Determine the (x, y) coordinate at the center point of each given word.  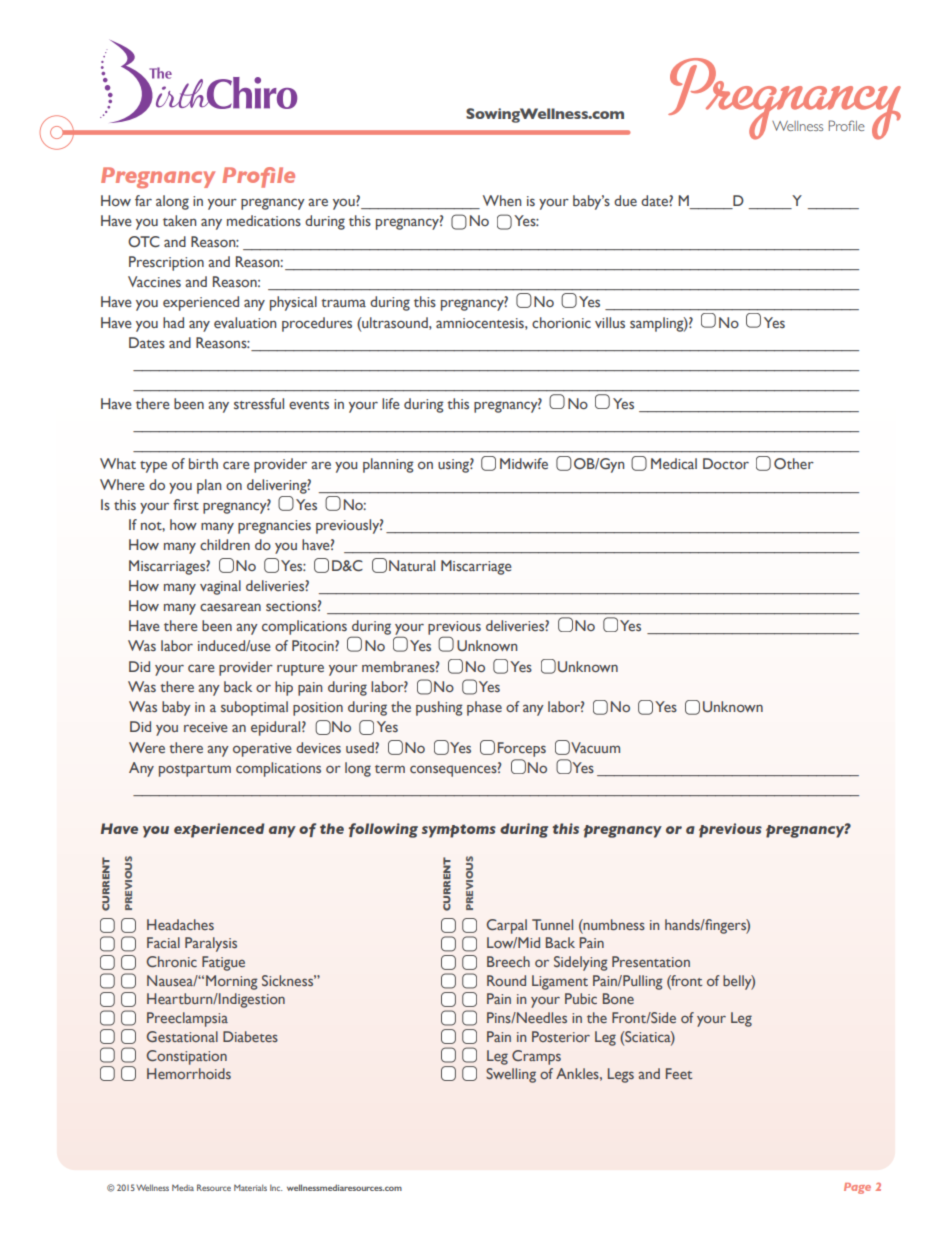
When (502, 200)
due (625, 200)
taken (179, 220)
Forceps (522, 749)
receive (206, 727)
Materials (250, 1187)
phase (484, 708)
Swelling (511, 1075)
